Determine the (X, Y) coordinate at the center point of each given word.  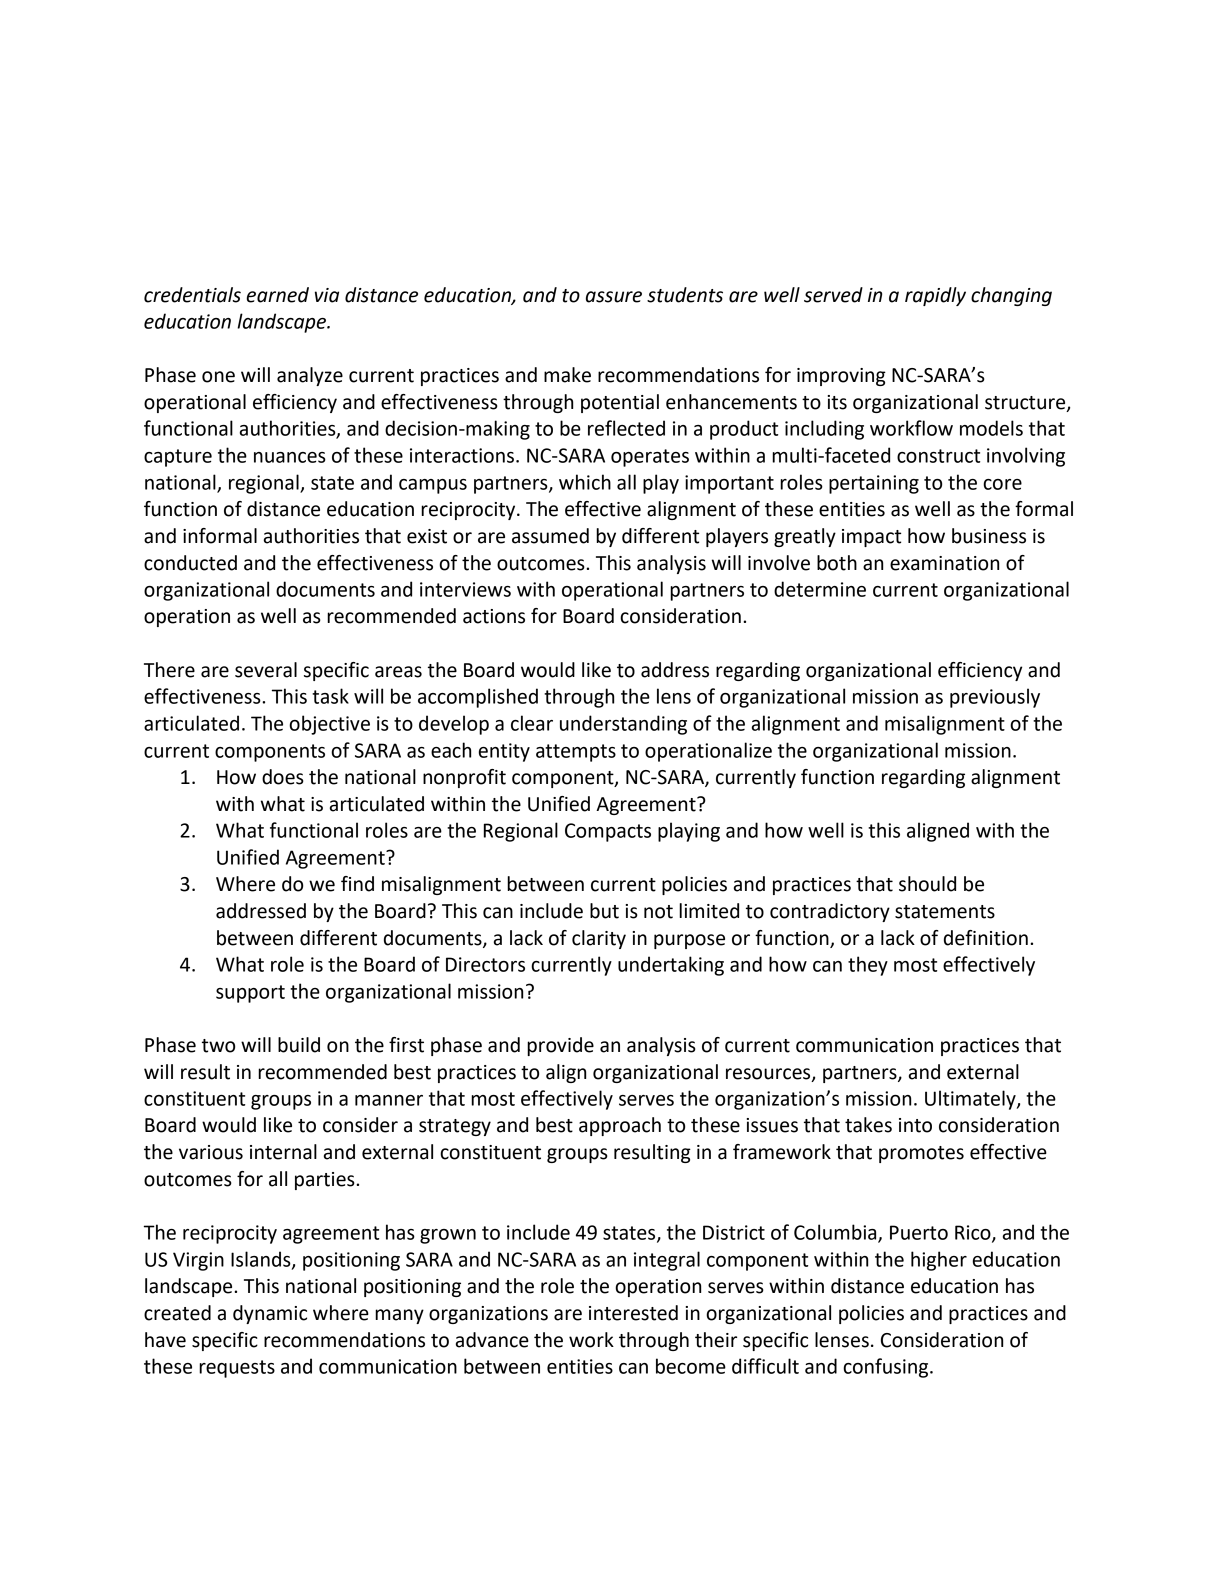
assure (614, 297)
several (266, 670)
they (868, 966)
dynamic (270, 1314)
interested (633, 1313)
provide (560, 1046)
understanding (623, 725)
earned (278, 295)
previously (995, 698)
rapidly (935, 296)
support (250, 994)
